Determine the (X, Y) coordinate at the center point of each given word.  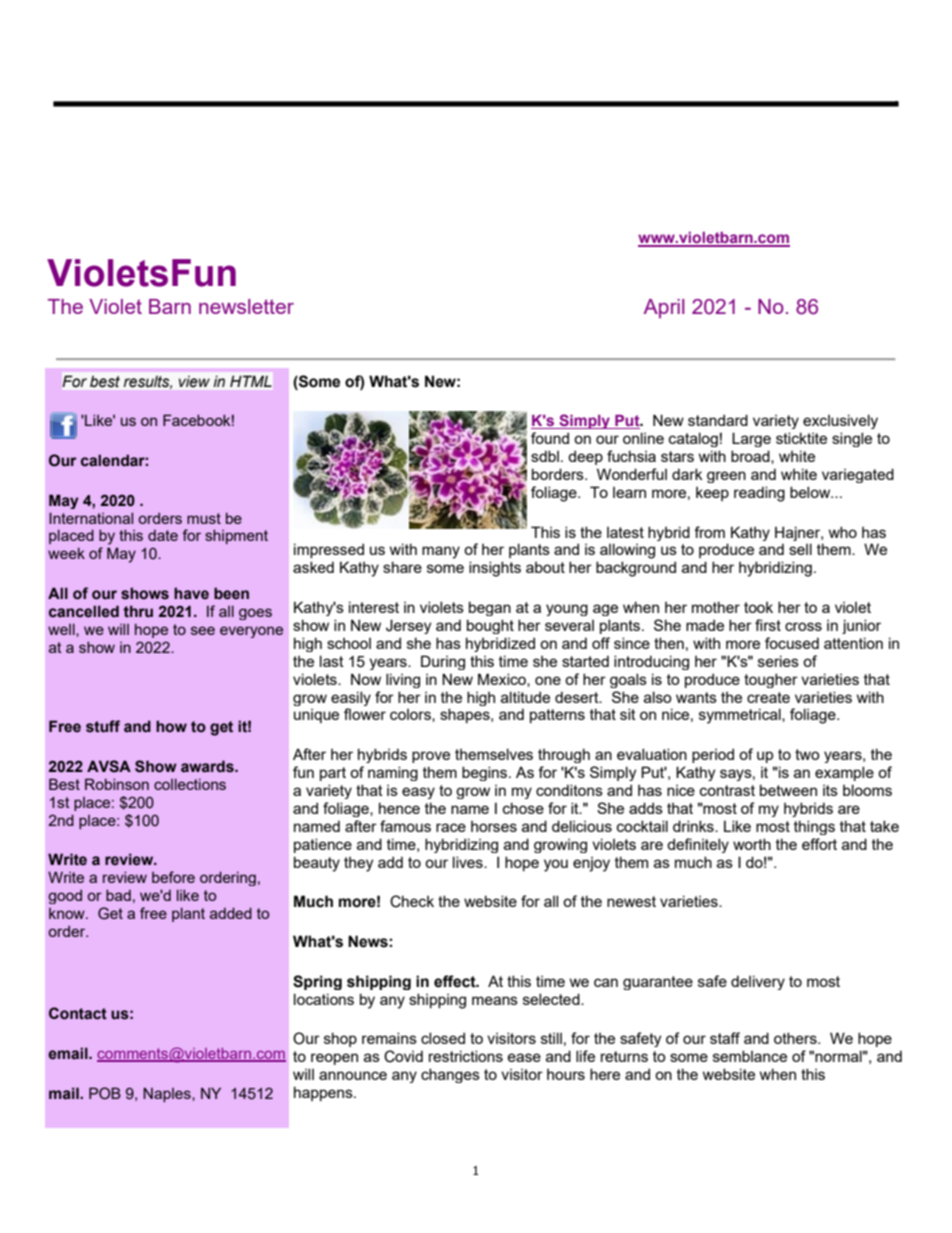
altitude (525, 697)
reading (759, 494)
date (163, 535)
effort (819, 844)
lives (469, 862)
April (664, 308)
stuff (103, 726)
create (768, 697)
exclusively (840, 421)
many (441, 552)
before (173, 877)
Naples (168, 1094)
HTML (251, 381)
